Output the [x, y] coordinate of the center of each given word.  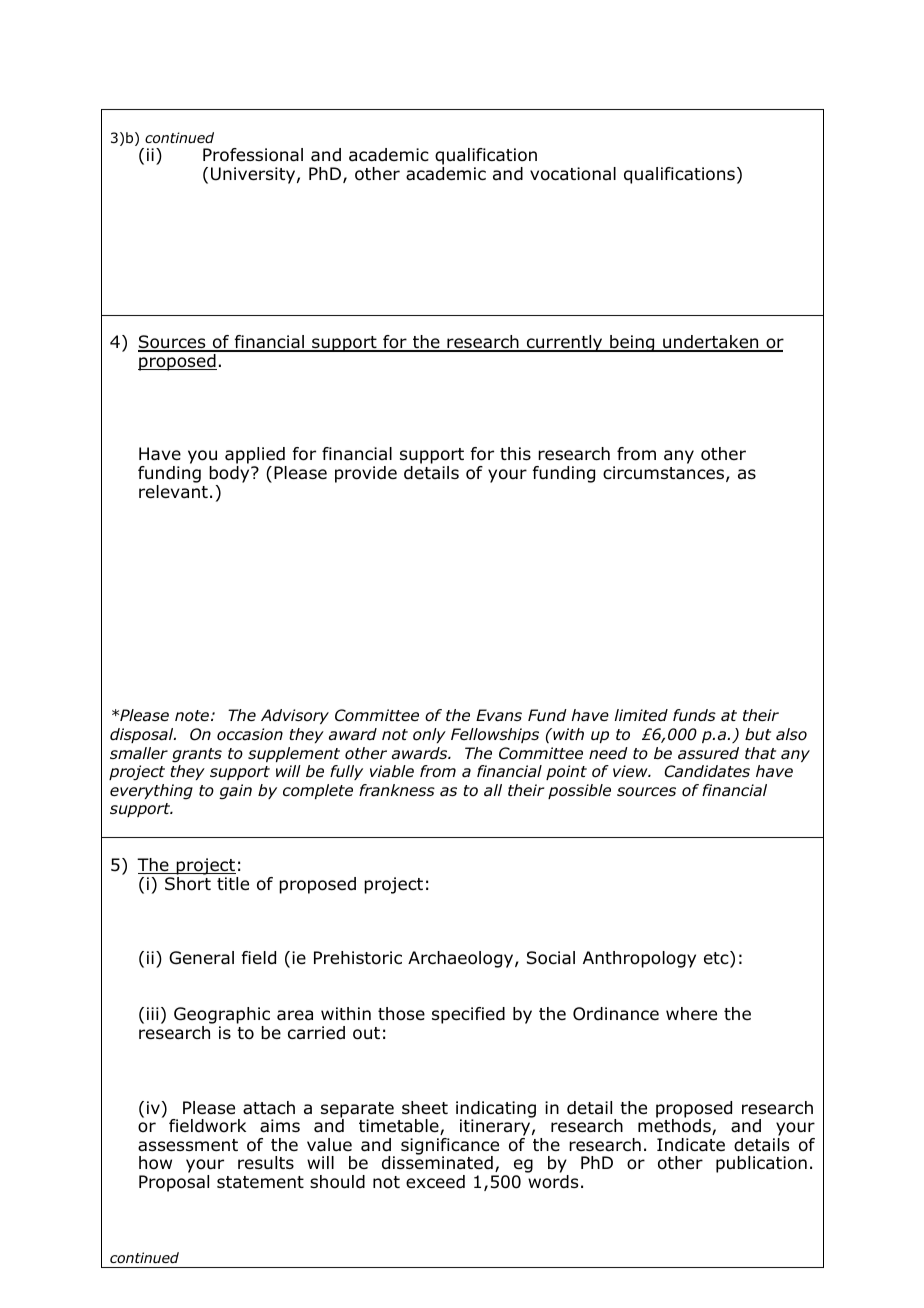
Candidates [707, 771]
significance [450, 1147]
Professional [253, 155]
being [632, 343]
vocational [573, 174]
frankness [397, 790]
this [515, 453]
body [230, 474]
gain [235, 792]
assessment [188, 1145]
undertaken [711, 343]
